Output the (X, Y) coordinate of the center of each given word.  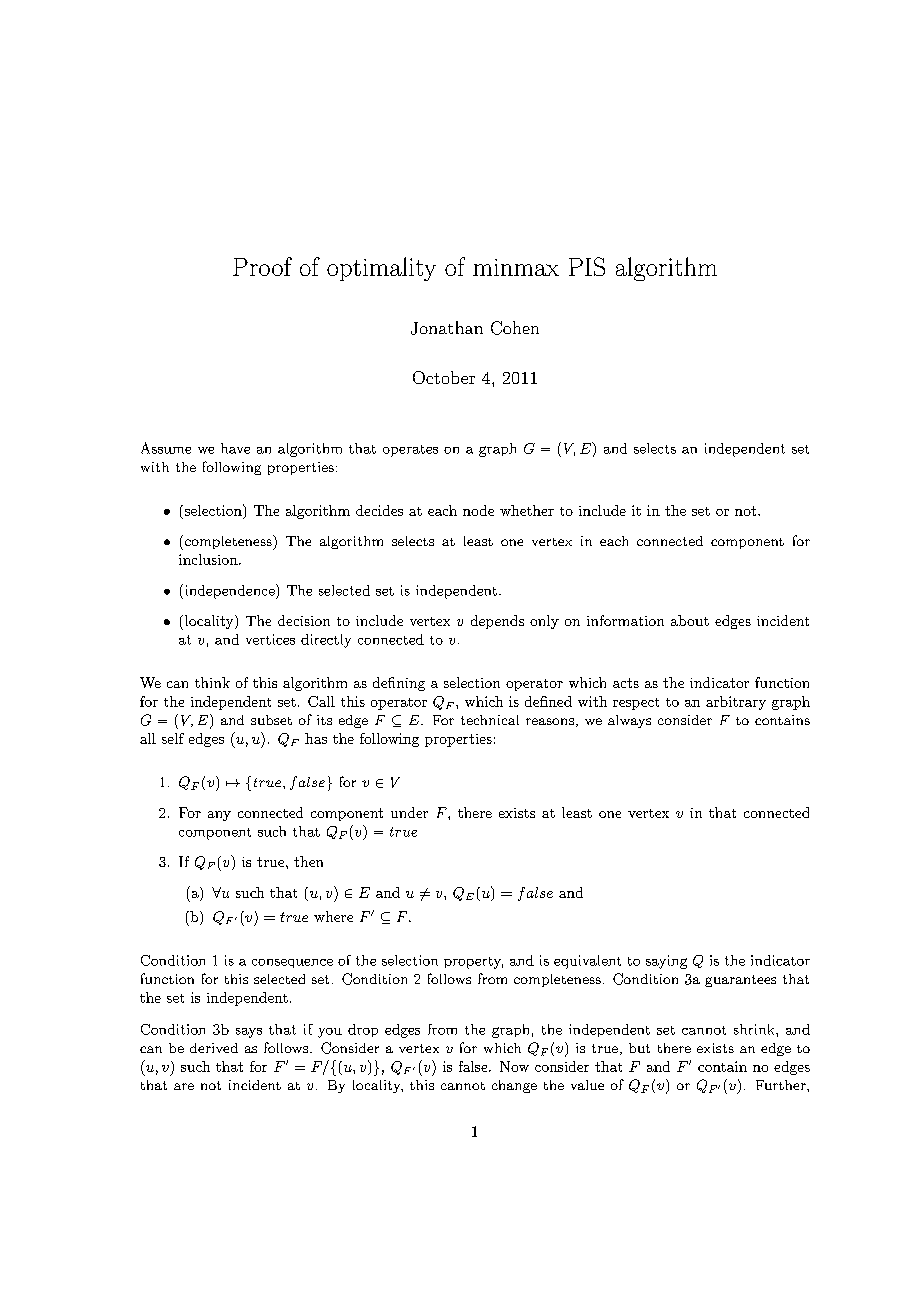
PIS (587, 266)
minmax (516, 267)
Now (514, 1066)
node (478, 510)
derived (214, 1048)
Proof (262, 266)
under (409, 812)
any (219, 816)
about (690, 620)
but (639, 1048)
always (629, 721)
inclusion (209, 559)
